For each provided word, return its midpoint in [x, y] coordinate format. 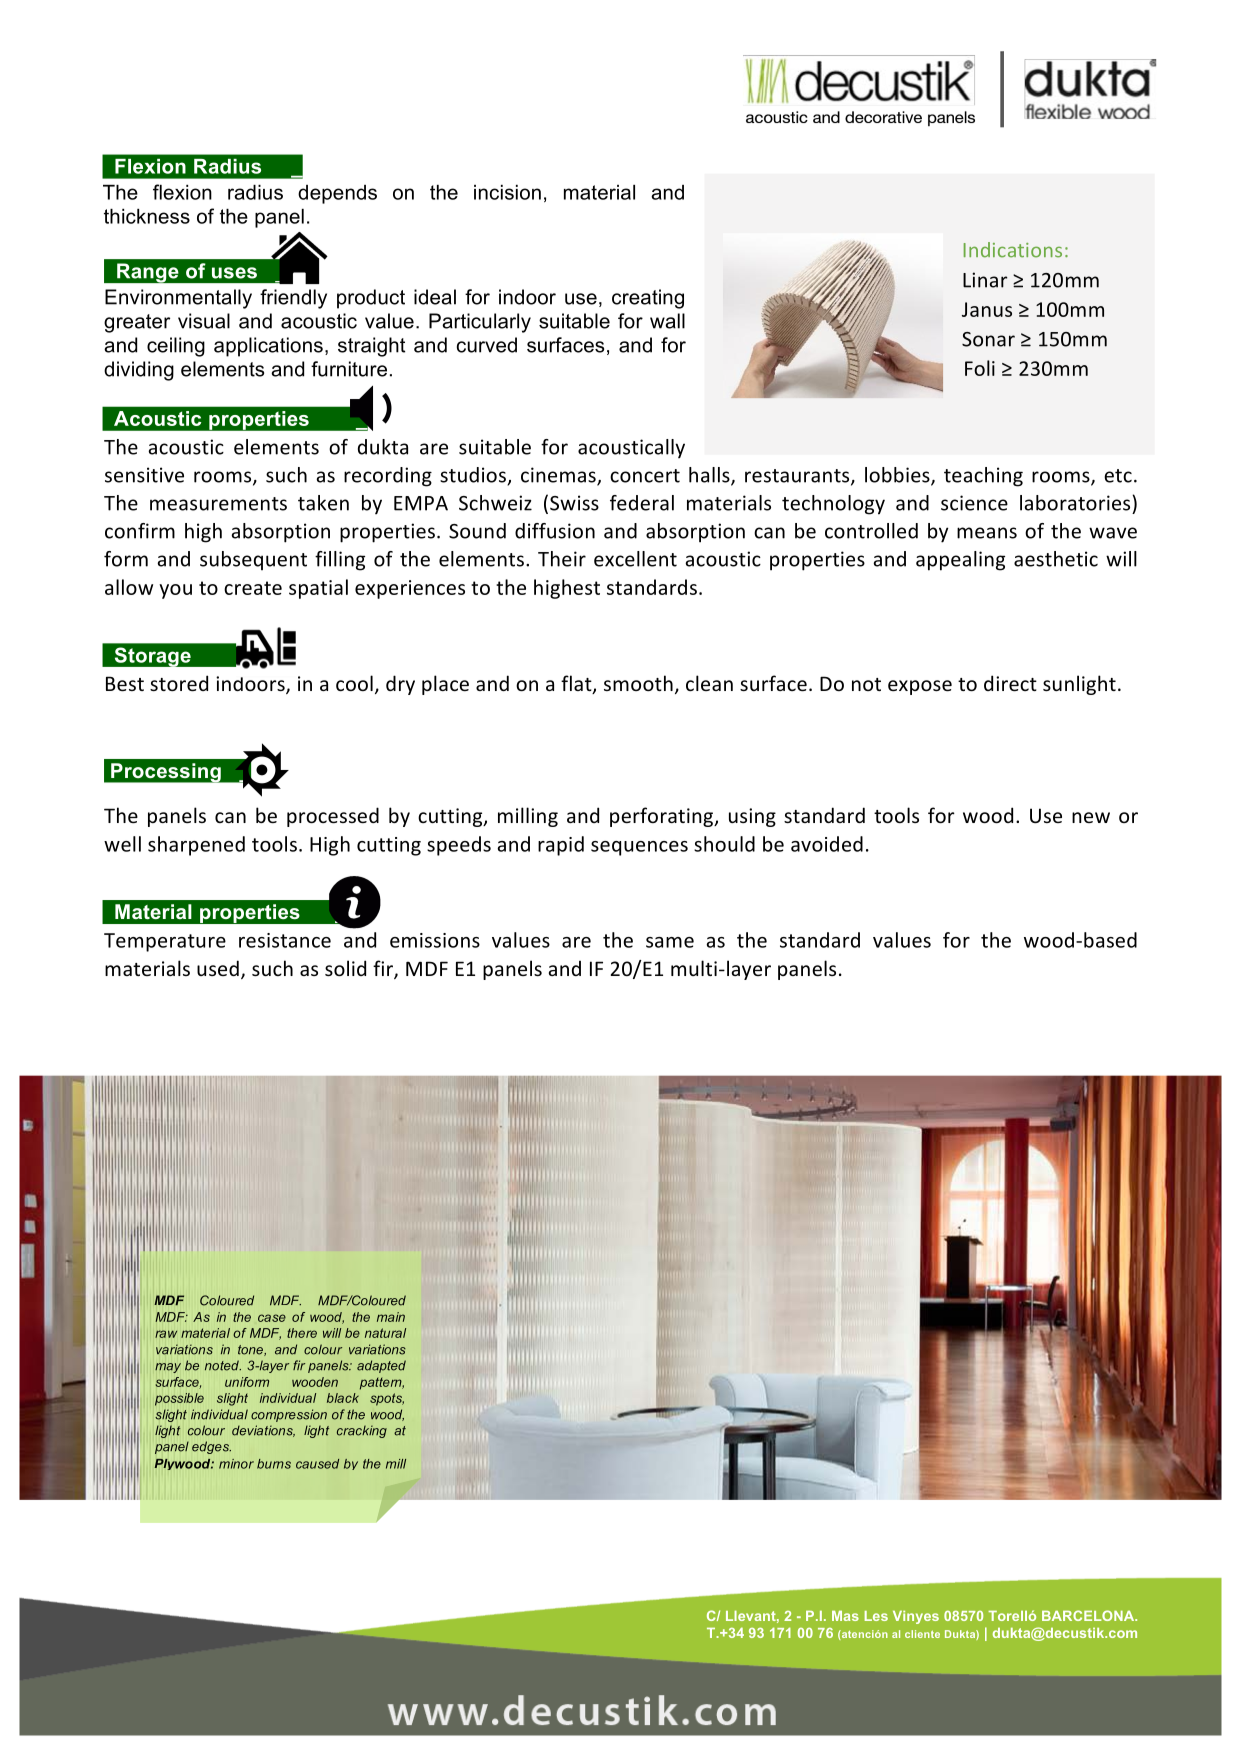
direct [1010, 683]
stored [179, 683]
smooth [638, 683]
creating [648, 299]
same [670, 942]
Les [876, 1616]
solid [345, 968]
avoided [827, 844]
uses [234, 273]
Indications [1013, 250]
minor [236, 1464]
